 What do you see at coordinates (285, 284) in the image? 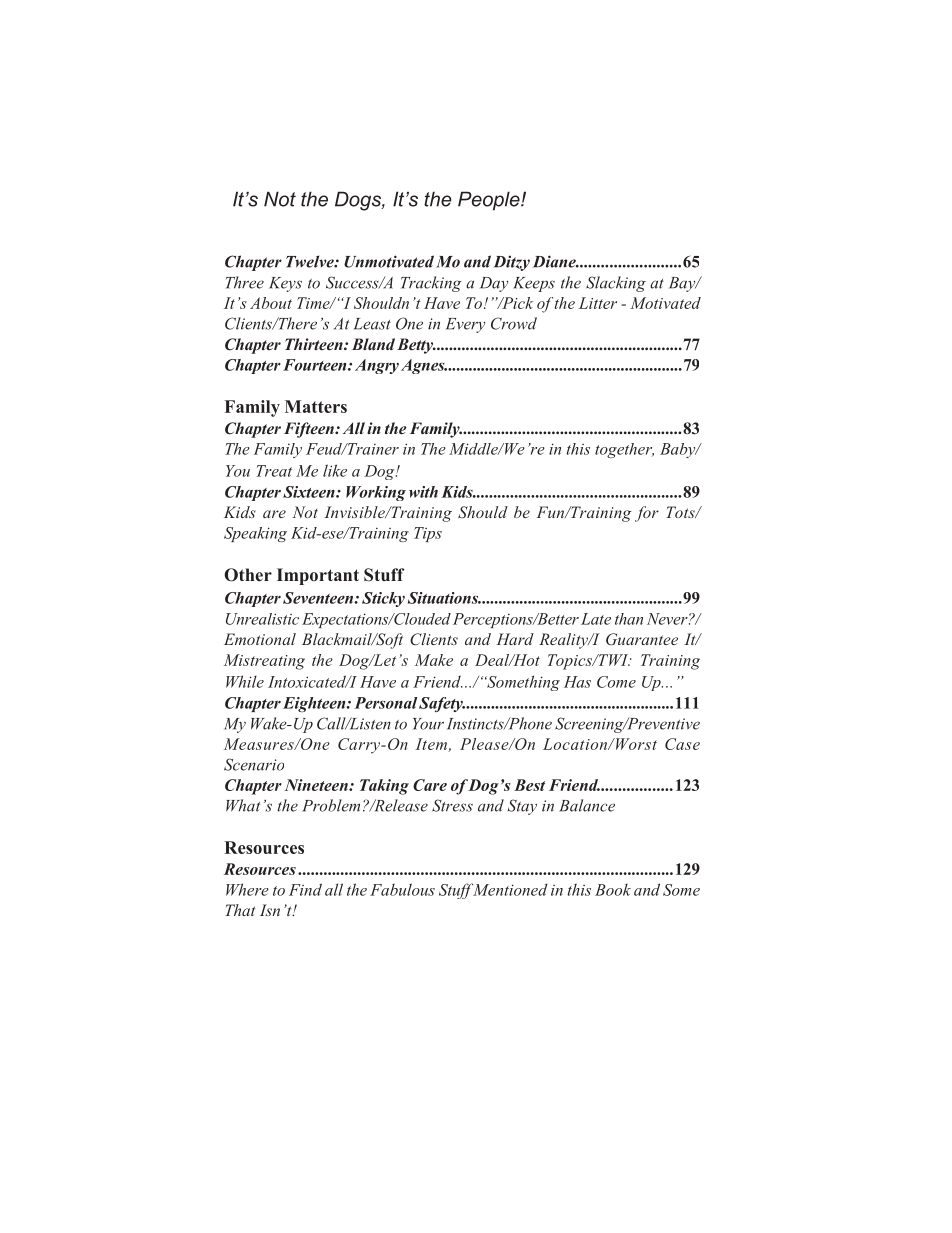
I see `Keys` at bounding box center [285, 284].
